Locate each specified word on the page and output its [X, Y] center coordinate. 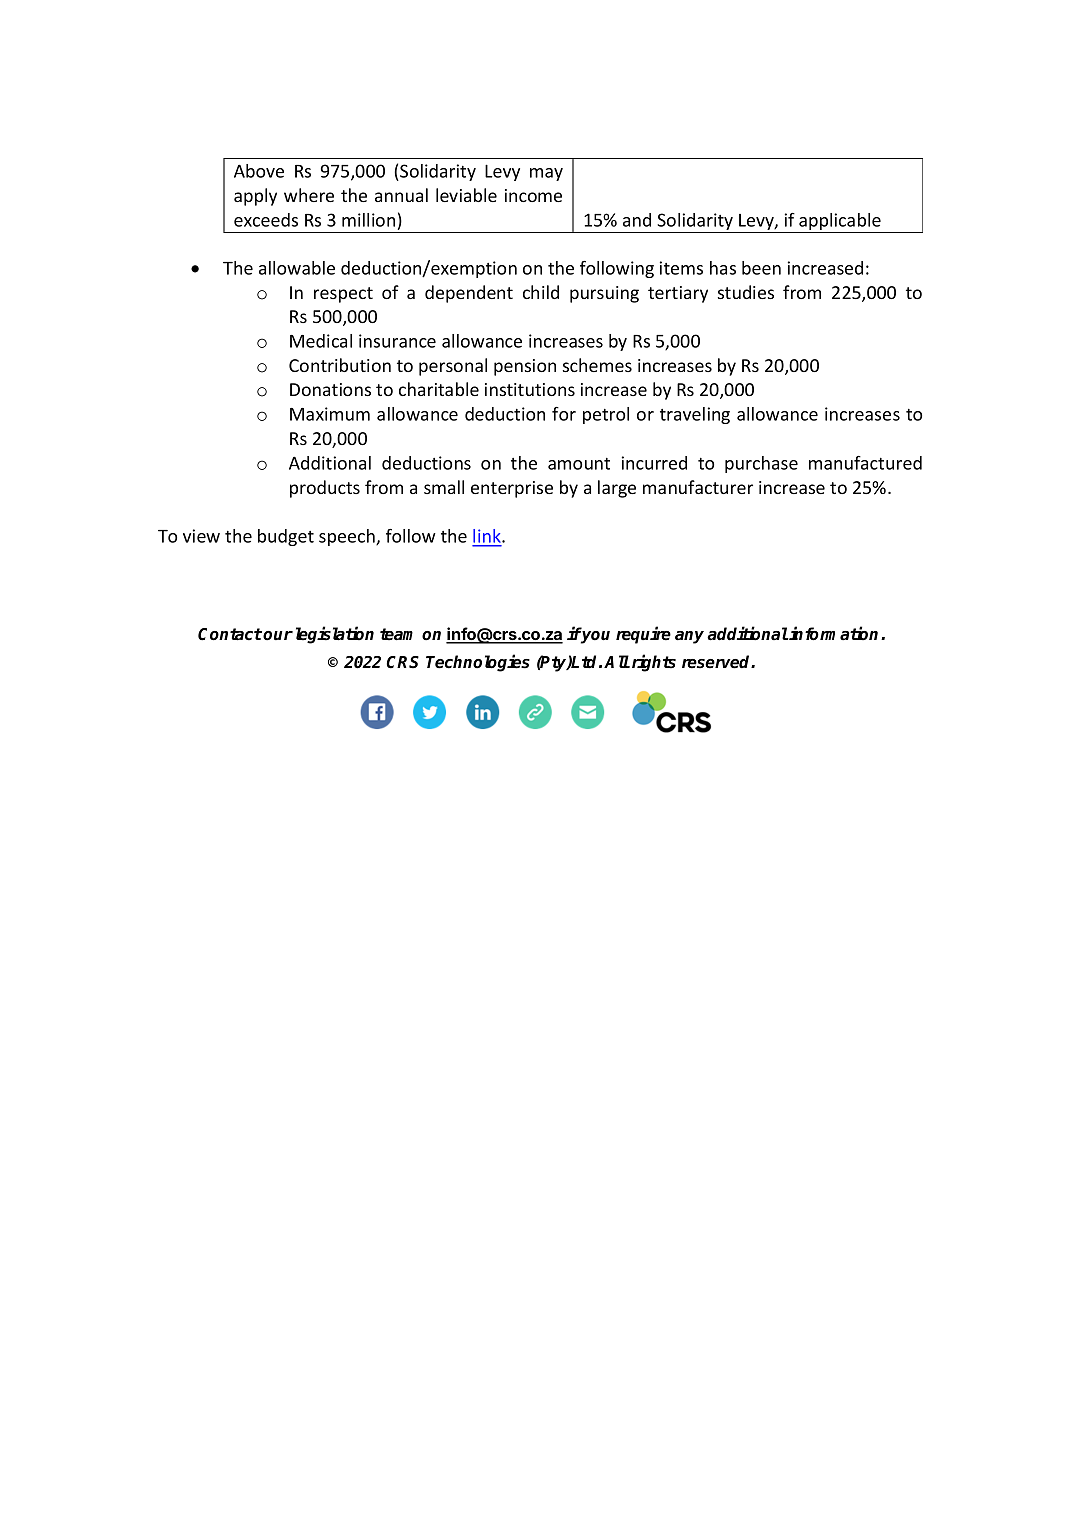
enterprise [512, 489]
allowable [297, 268]
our [278, 636]
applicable [840, 223]
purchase [761, 464]
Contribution [340, 365]
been [761, 268]
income [533, 195]
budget [286, 537]
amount [579, 464]
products [325, 489]
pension [525, 367]
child [541, 292]
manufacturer [698, 487]
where [309, 195]
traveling [695, 415]
